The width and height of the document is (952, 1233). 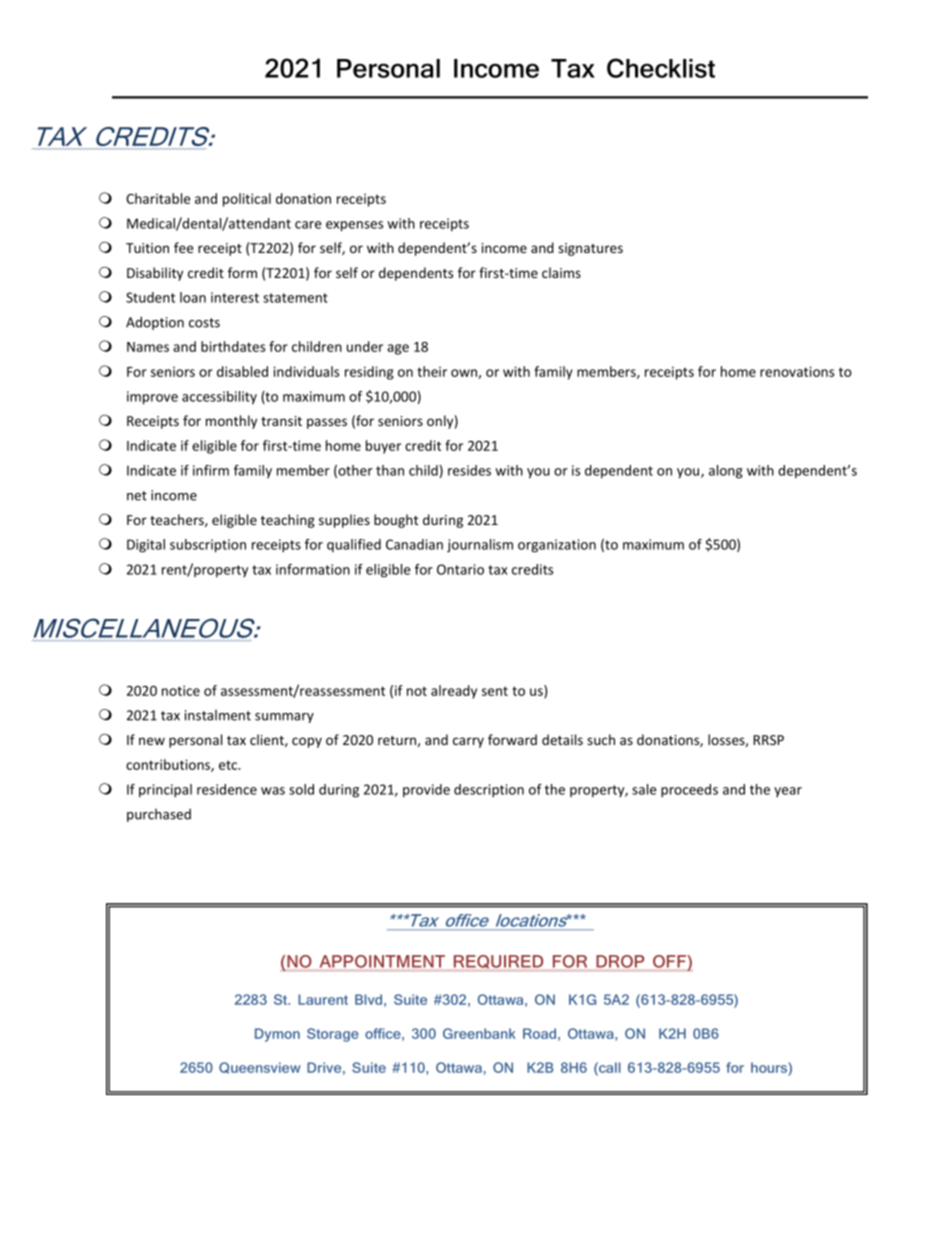 I want to click on description, so click(x=489, y=791).
